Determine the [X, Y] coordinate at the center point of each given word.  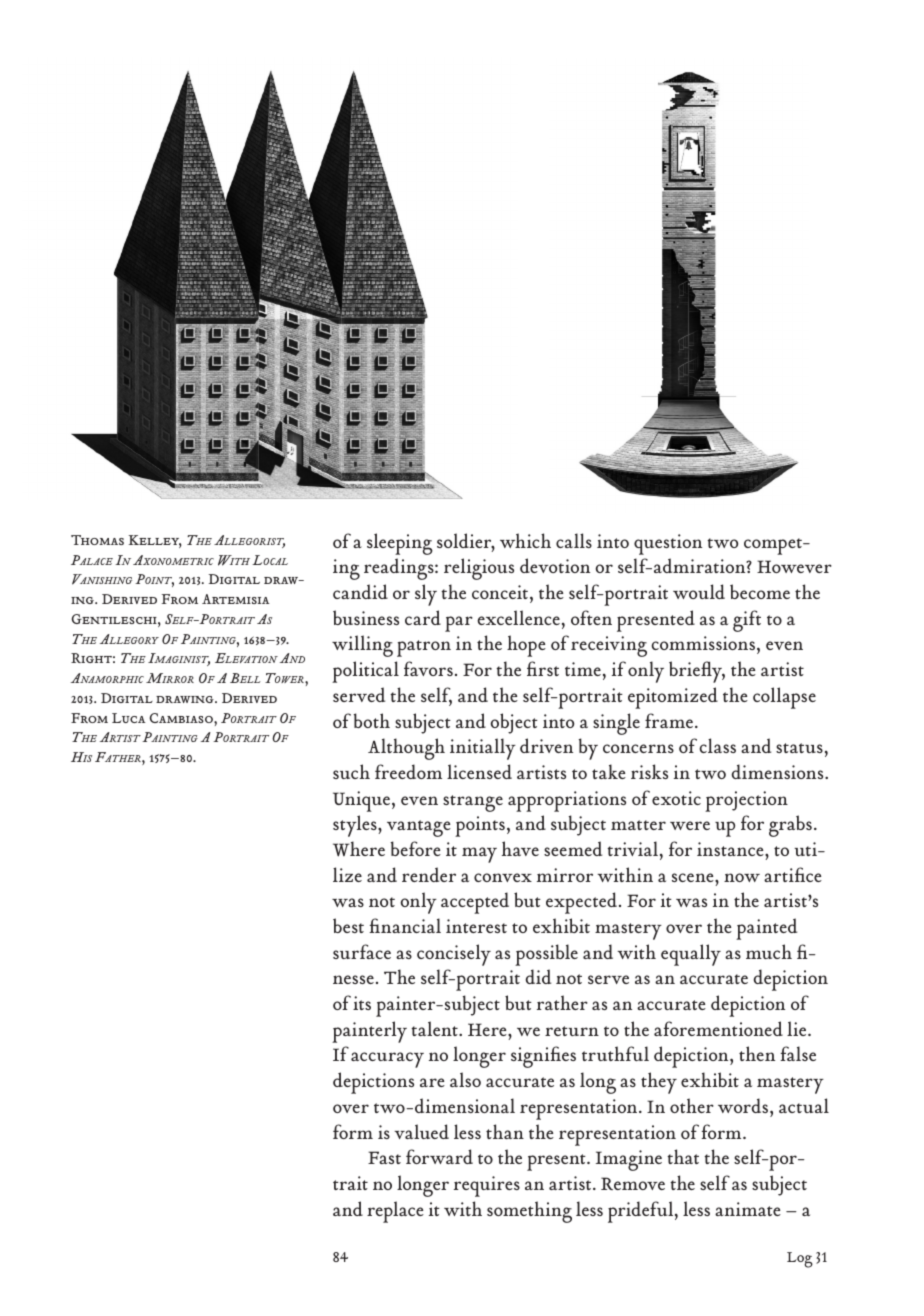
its [362, 1003]
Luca [129, 718]
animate [748, 1209]
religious [479, 569]
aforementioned [718, 1028]
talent [435, 1028]
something [529, 1212]
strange [473, 803]
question [668, 544]
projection [746, 801]
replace [395, 1212]
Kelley [155, 541]
